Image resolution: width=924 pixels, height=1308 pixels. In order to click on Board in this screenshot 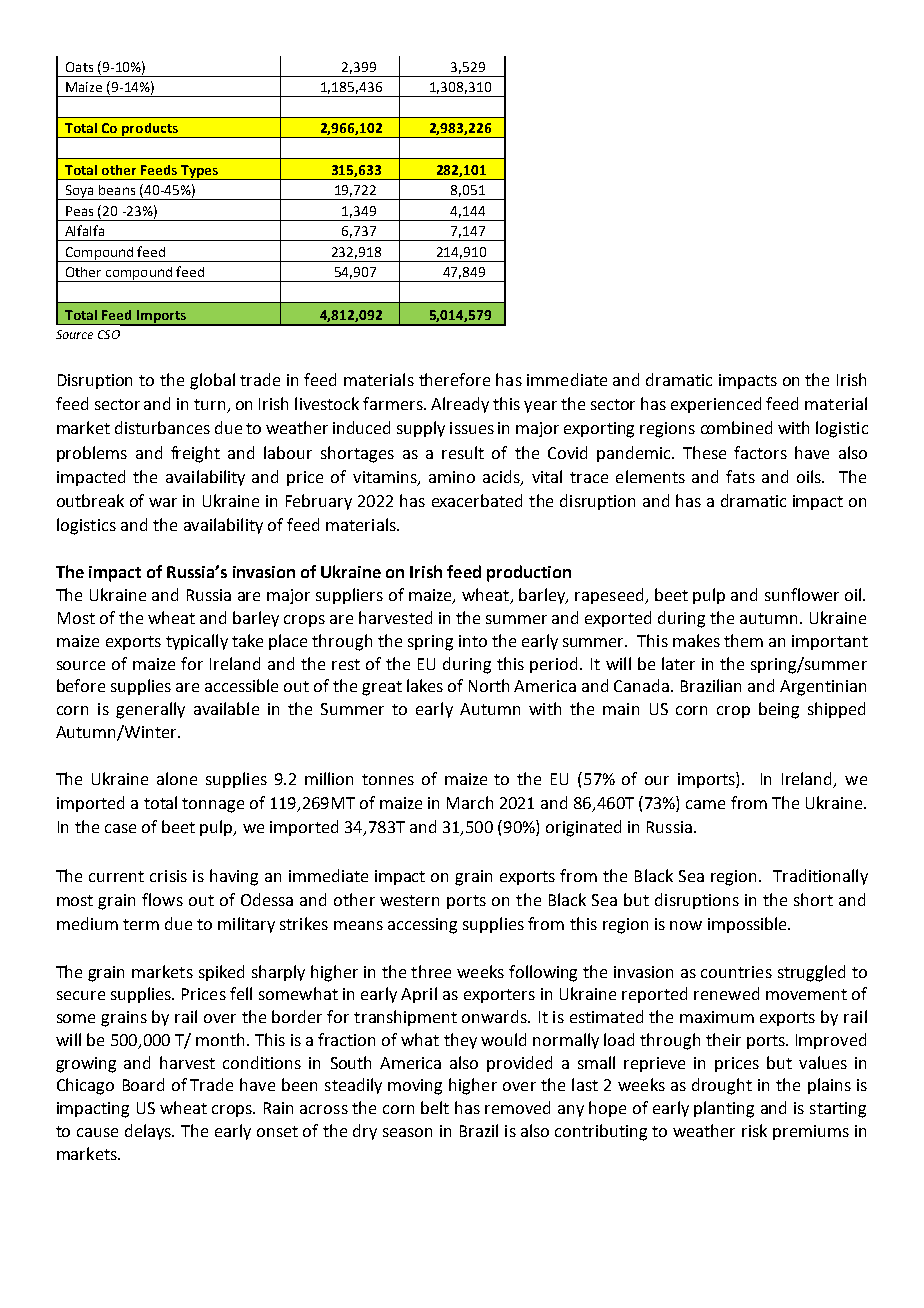, I will do `click(143, 1084)`.
